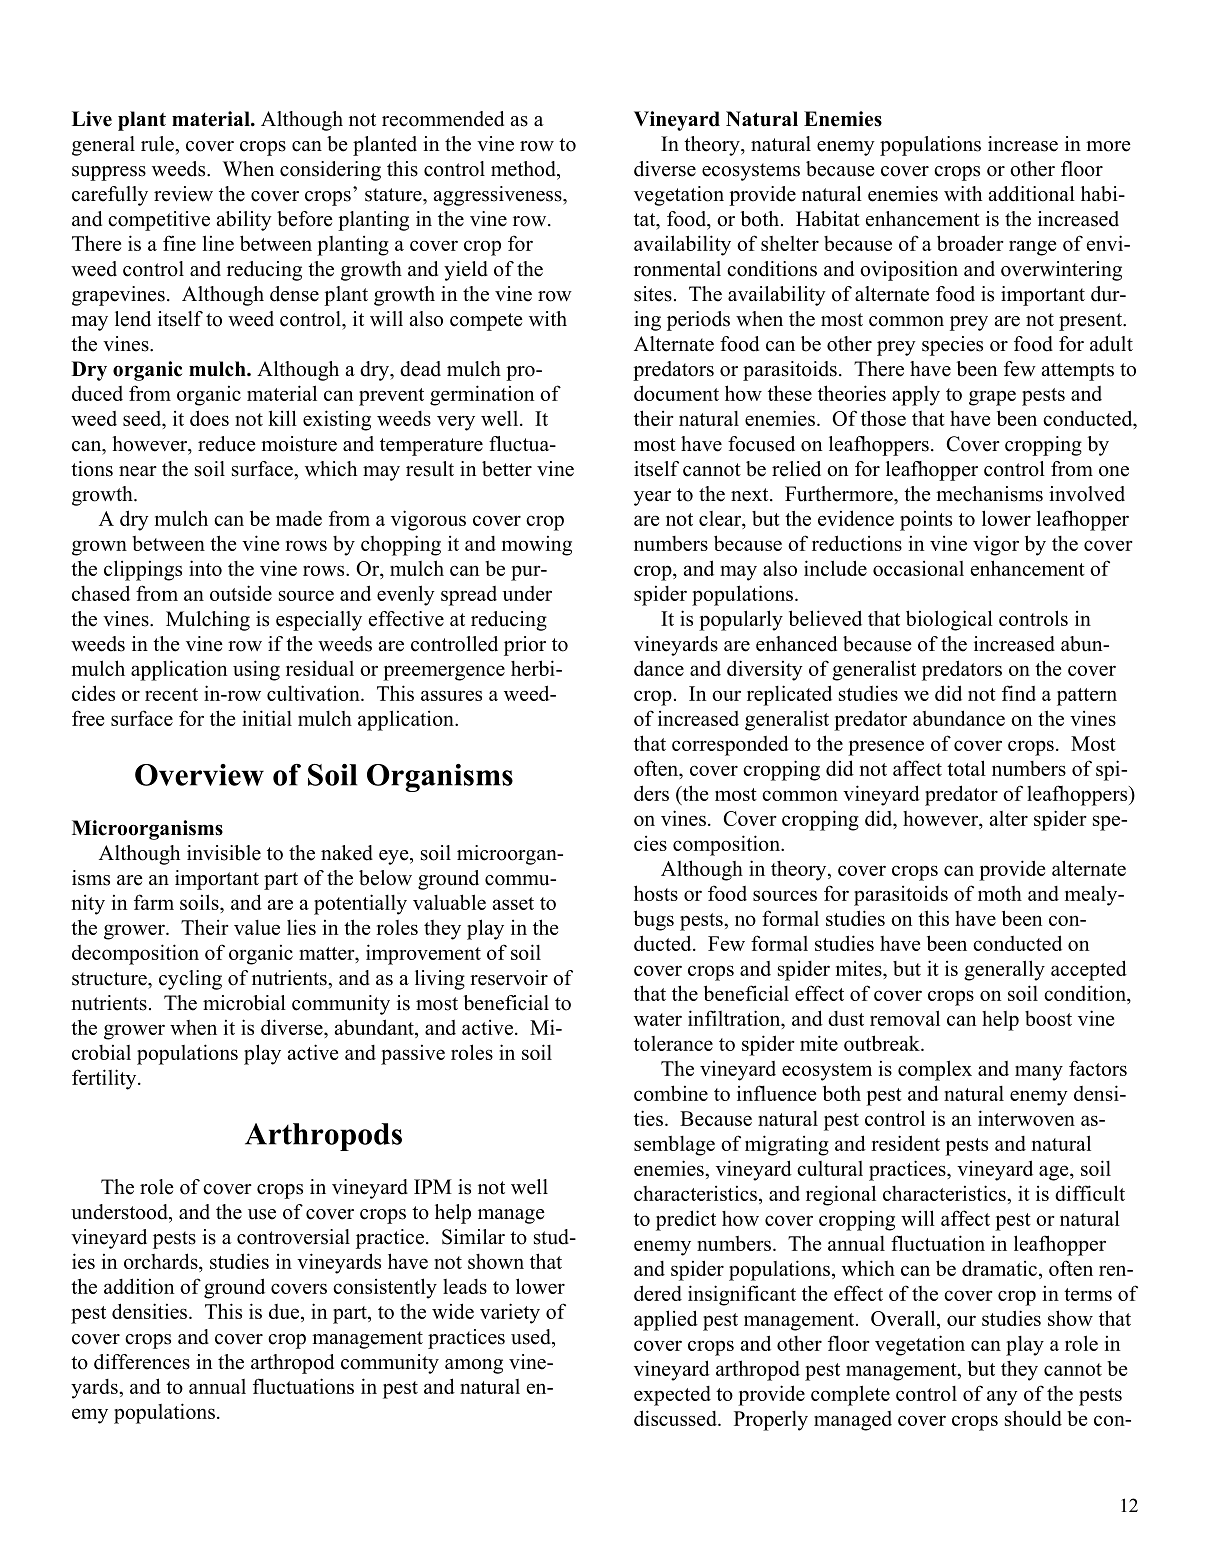  I want to click on total, so click(966, 768).
